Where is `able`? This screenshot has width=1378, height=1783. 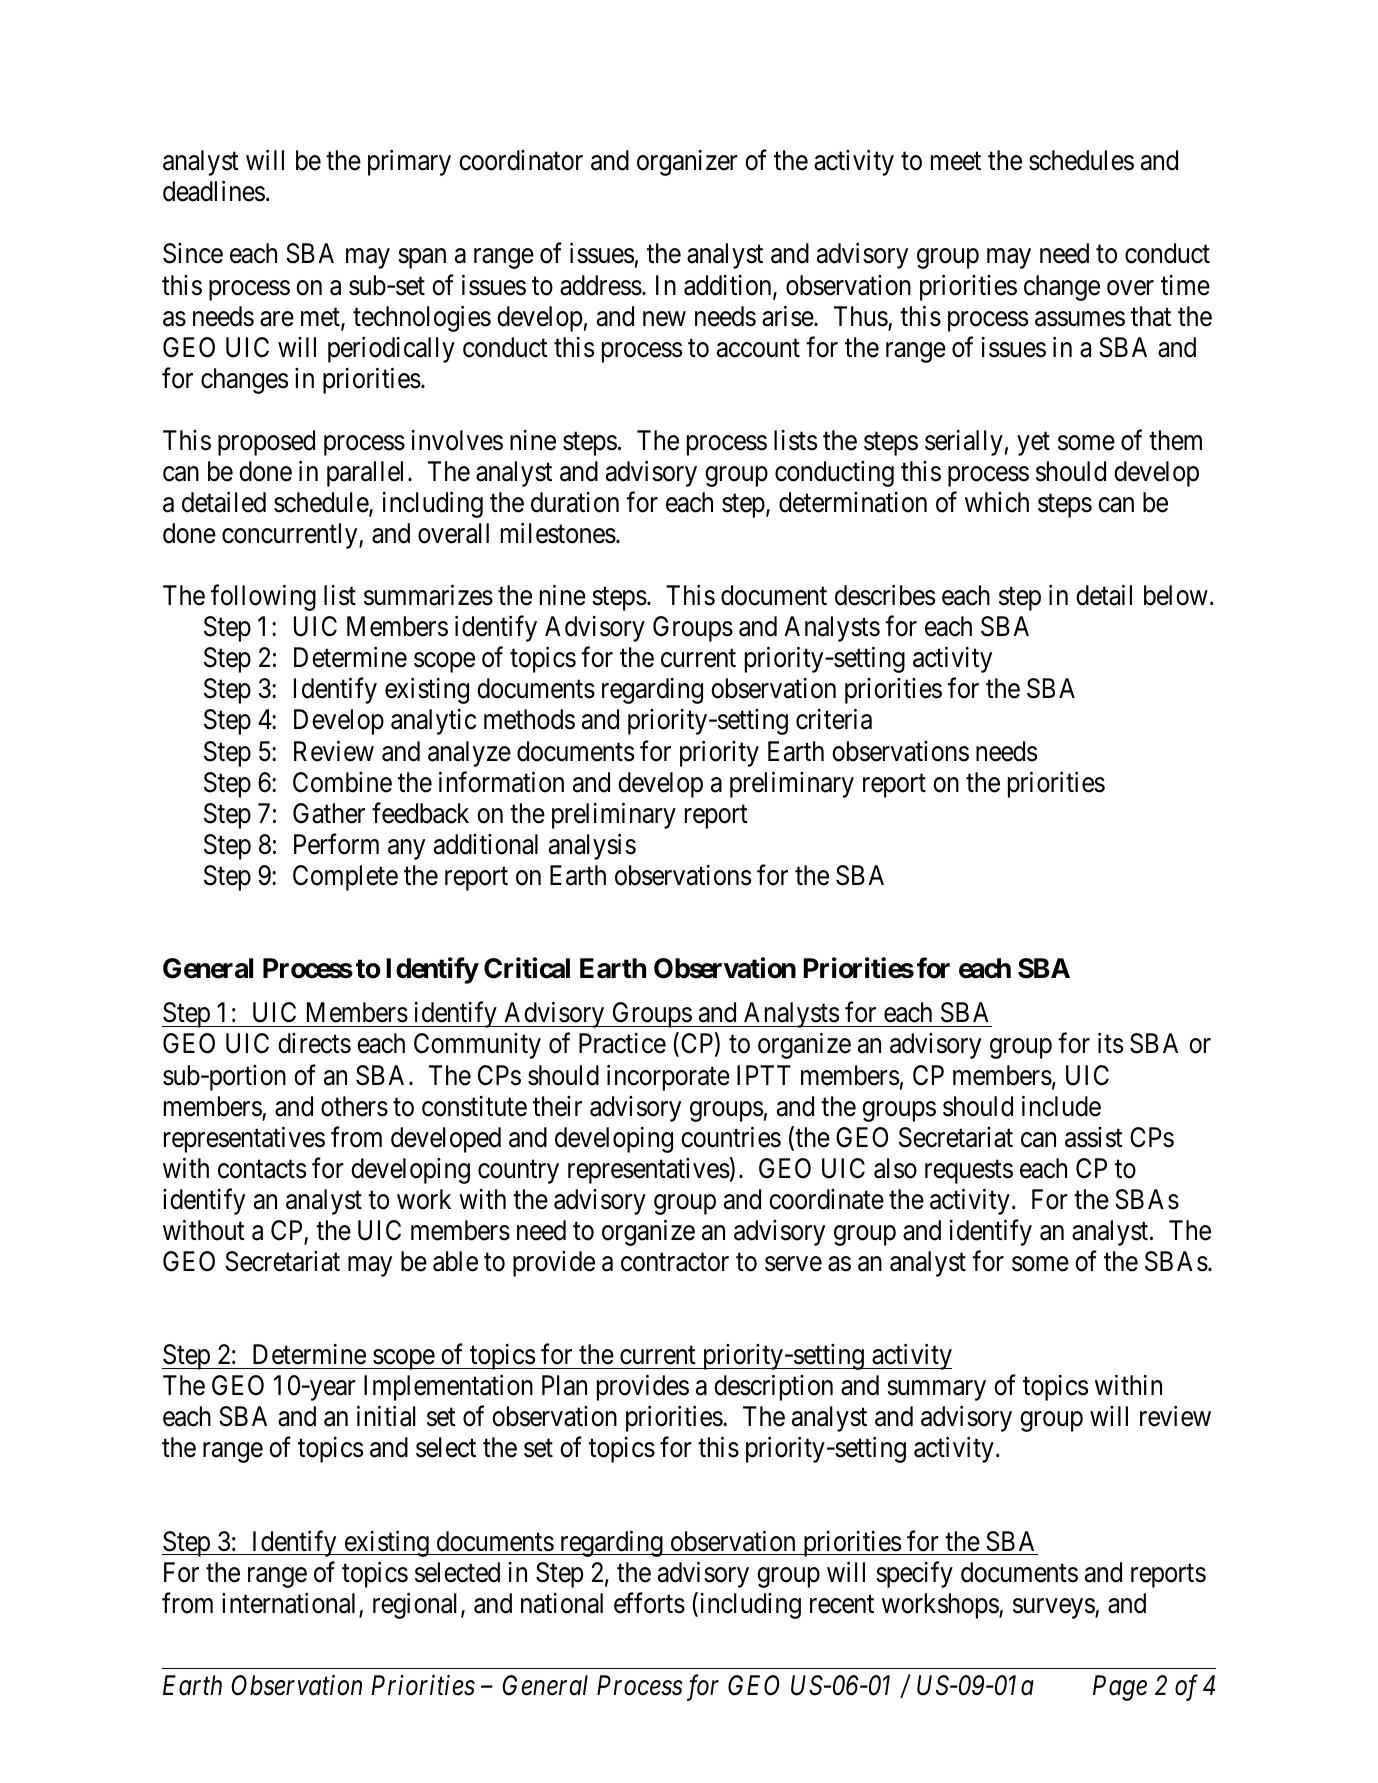
able is located at coordinates (455, 1261).
